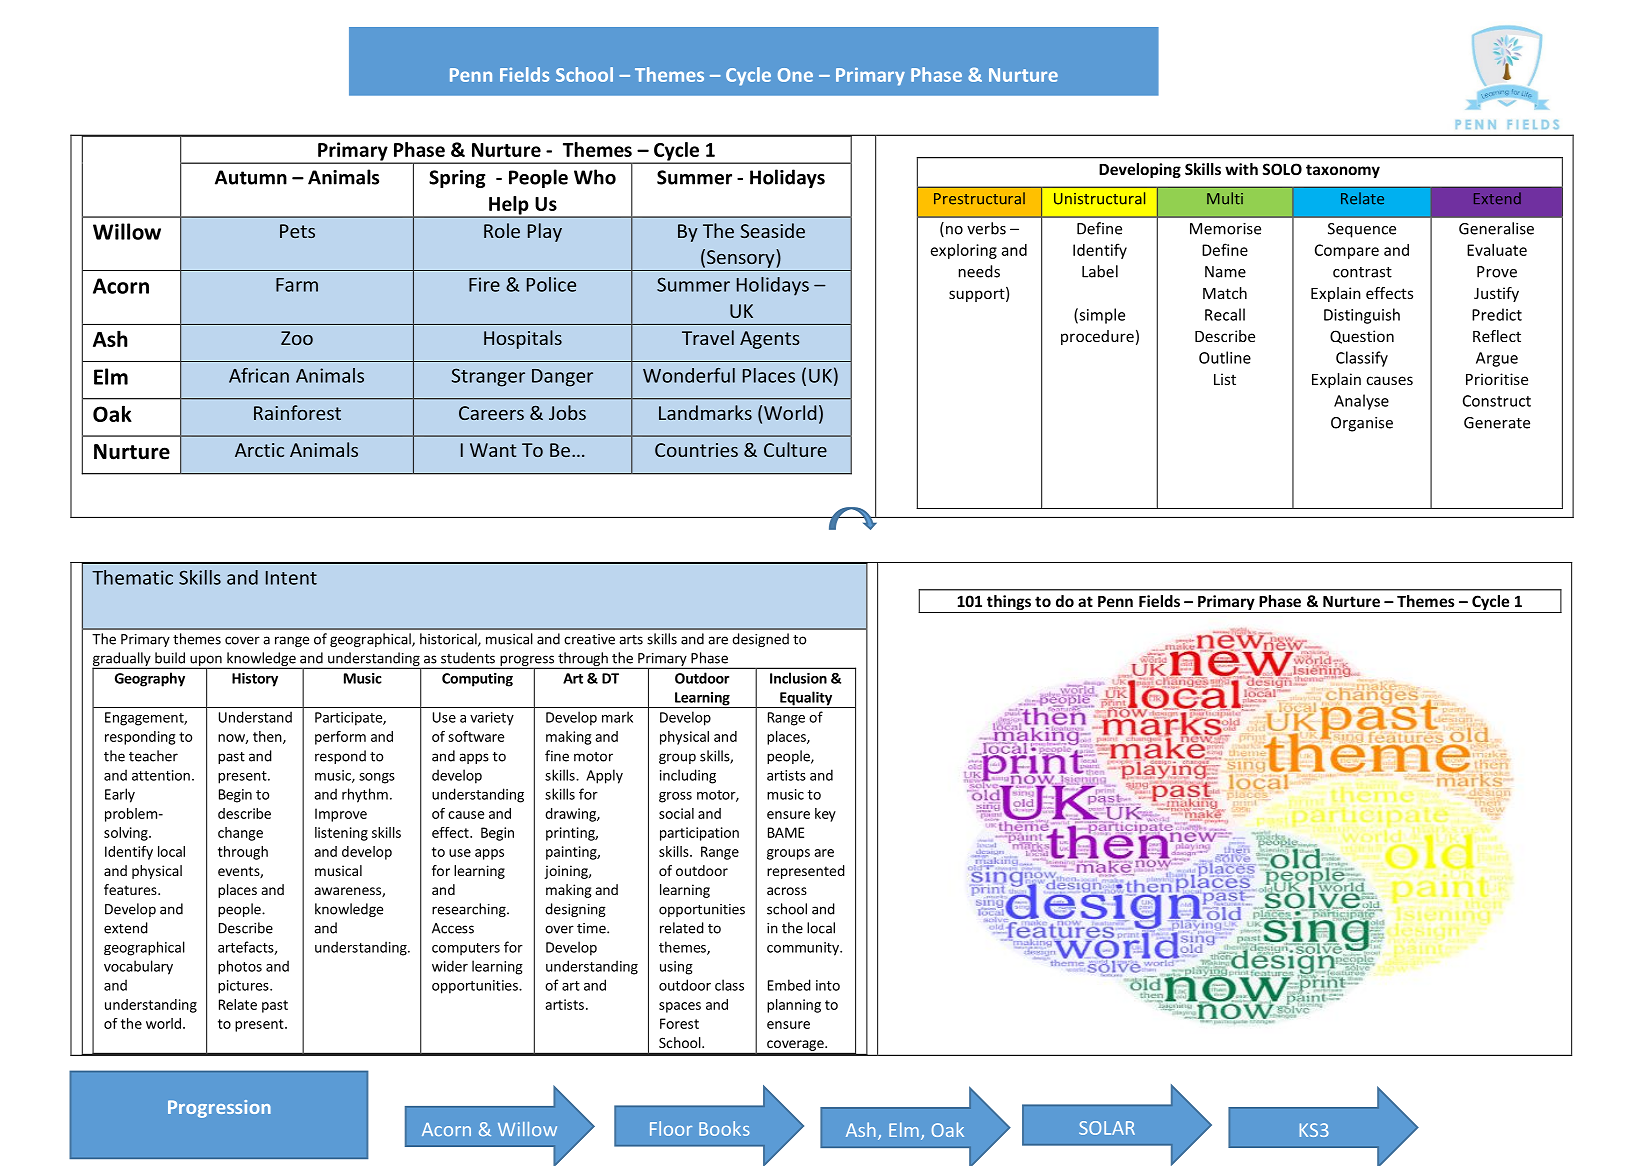 The height and width of the document is (1166, 1649). Describe the element at coordinates (268, 737) in the document. I see `then` at that location.
